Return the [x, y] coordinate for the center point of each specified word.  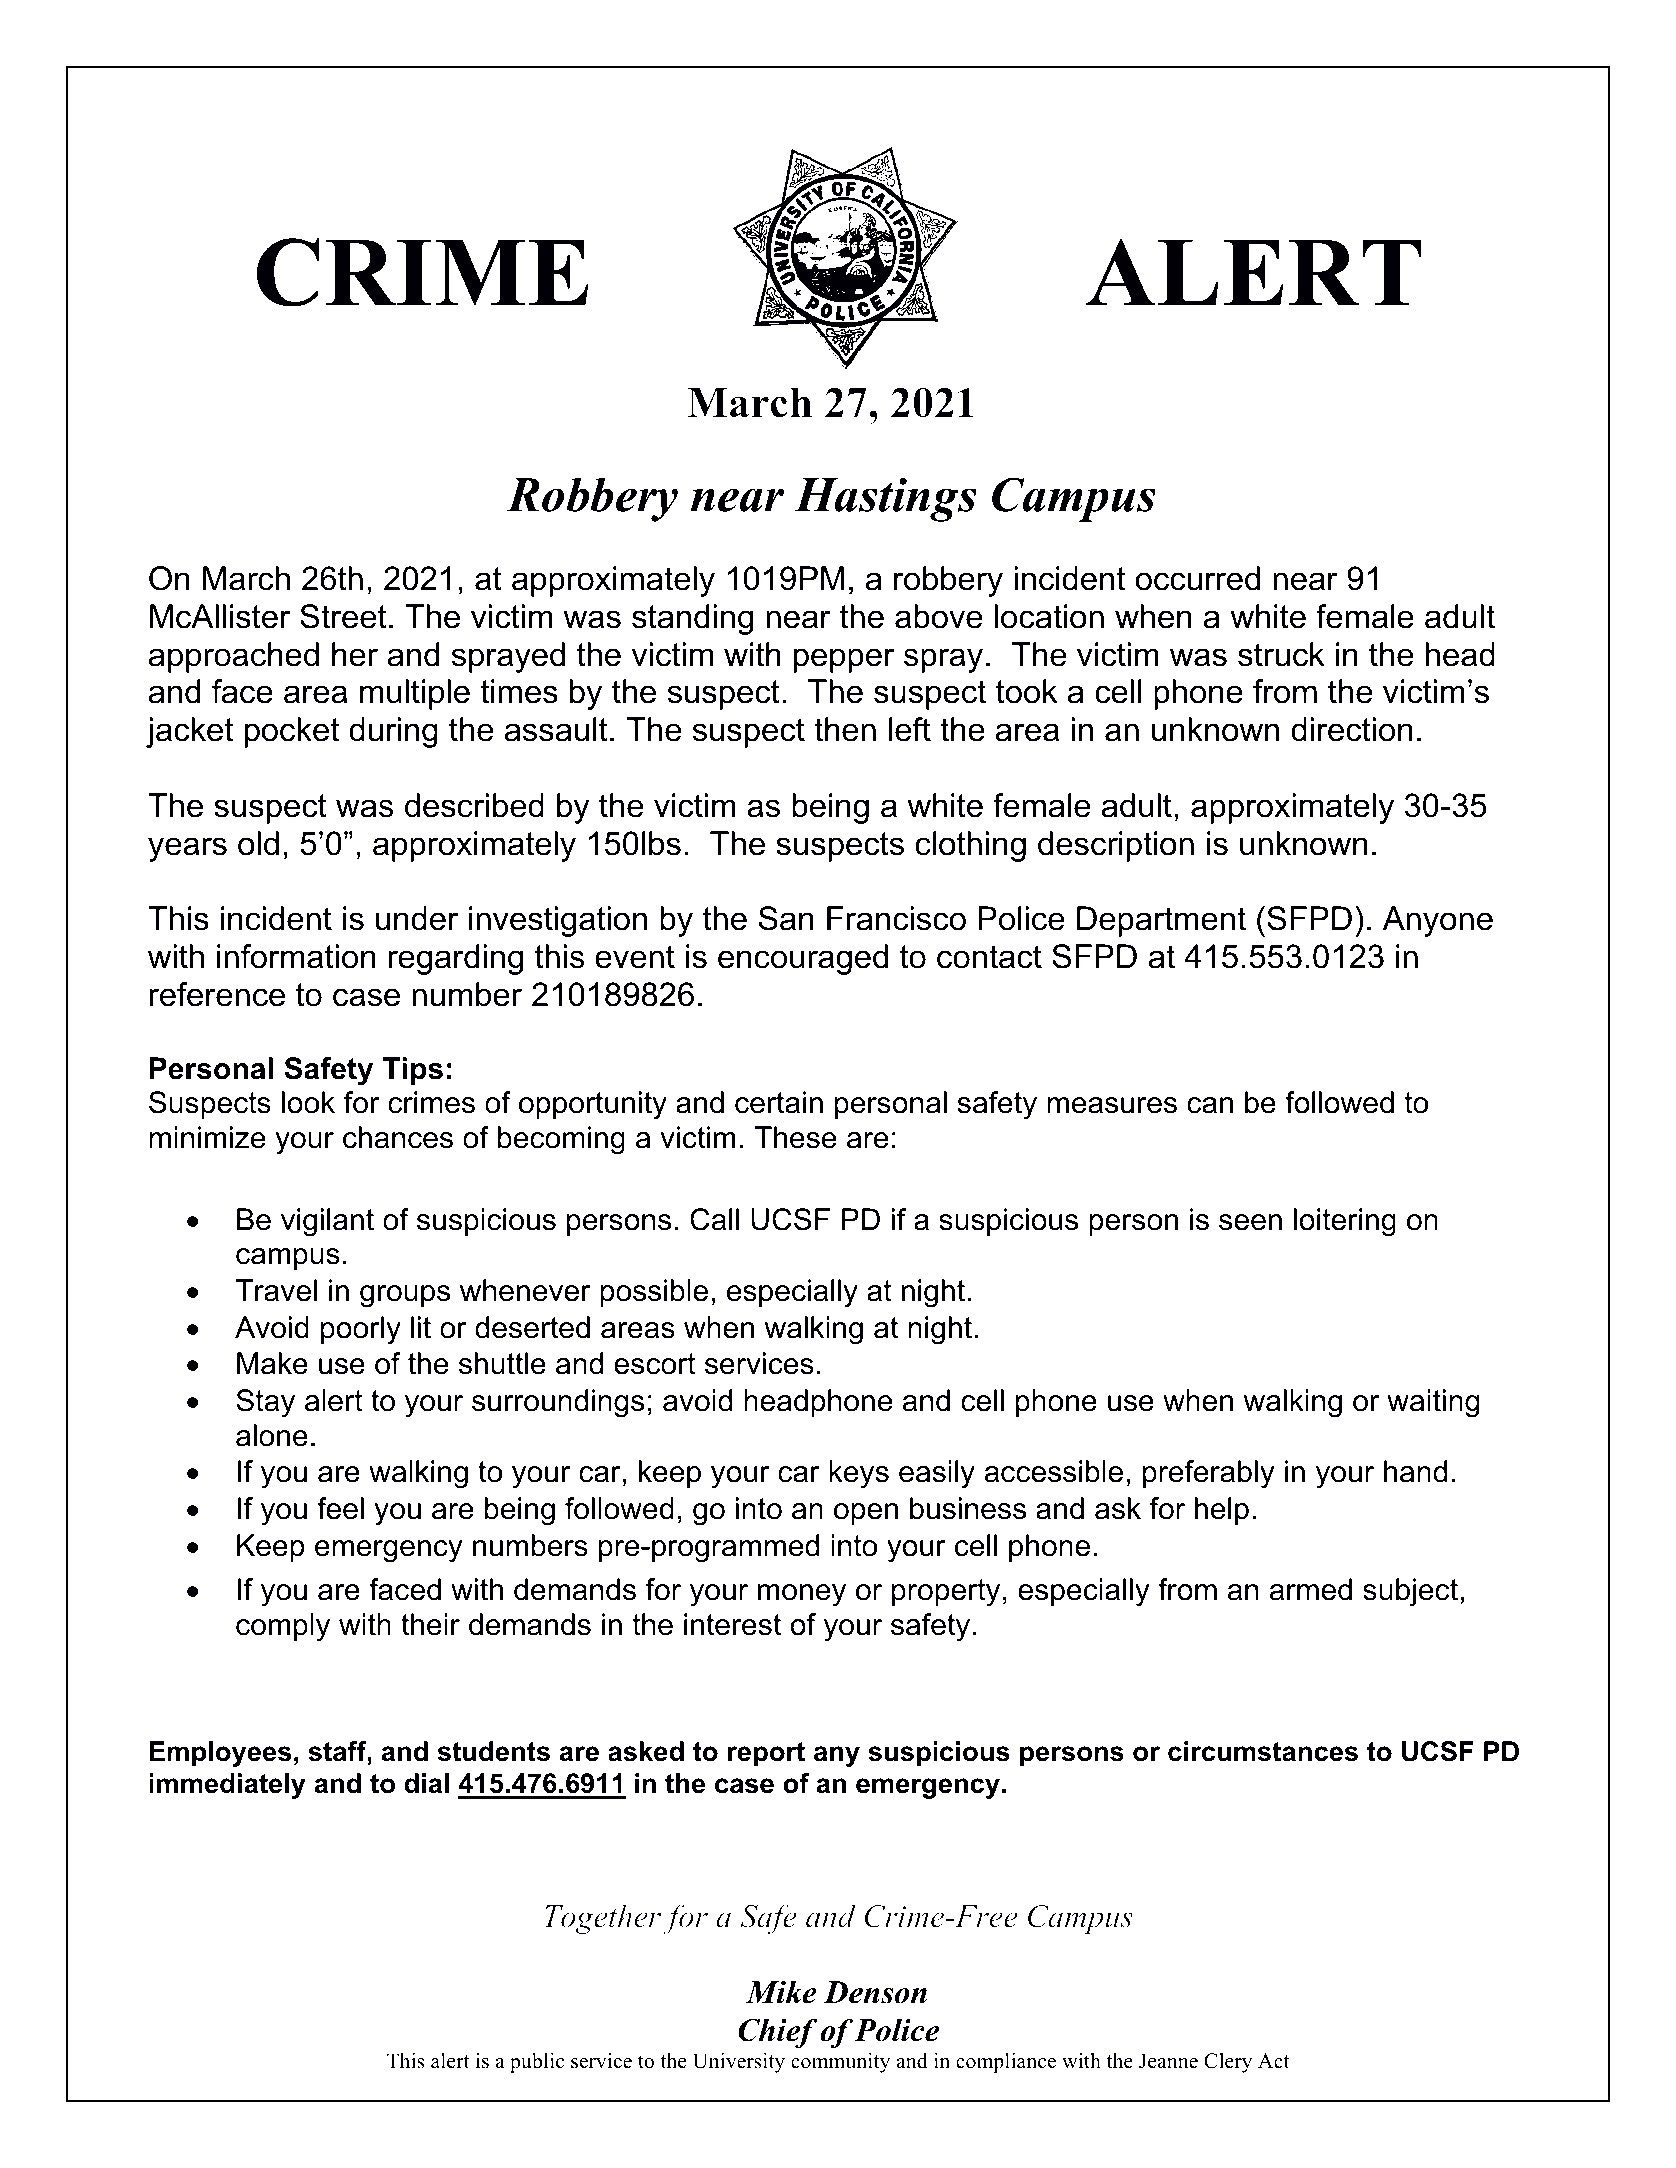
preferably [1209, 1474]
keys [859, 1474]
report [766, 1754]
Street [343, 616]
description [1116, 846]
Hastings [885, 499]
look [308, 1102]
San [786, 918]
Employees [220, 1754]
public [537, 2063]
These [795, 1137]
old [258, 843]
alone [272, 1435]
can [1210, 1105]
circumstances [1263, 1751]
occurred [1198, 578]
